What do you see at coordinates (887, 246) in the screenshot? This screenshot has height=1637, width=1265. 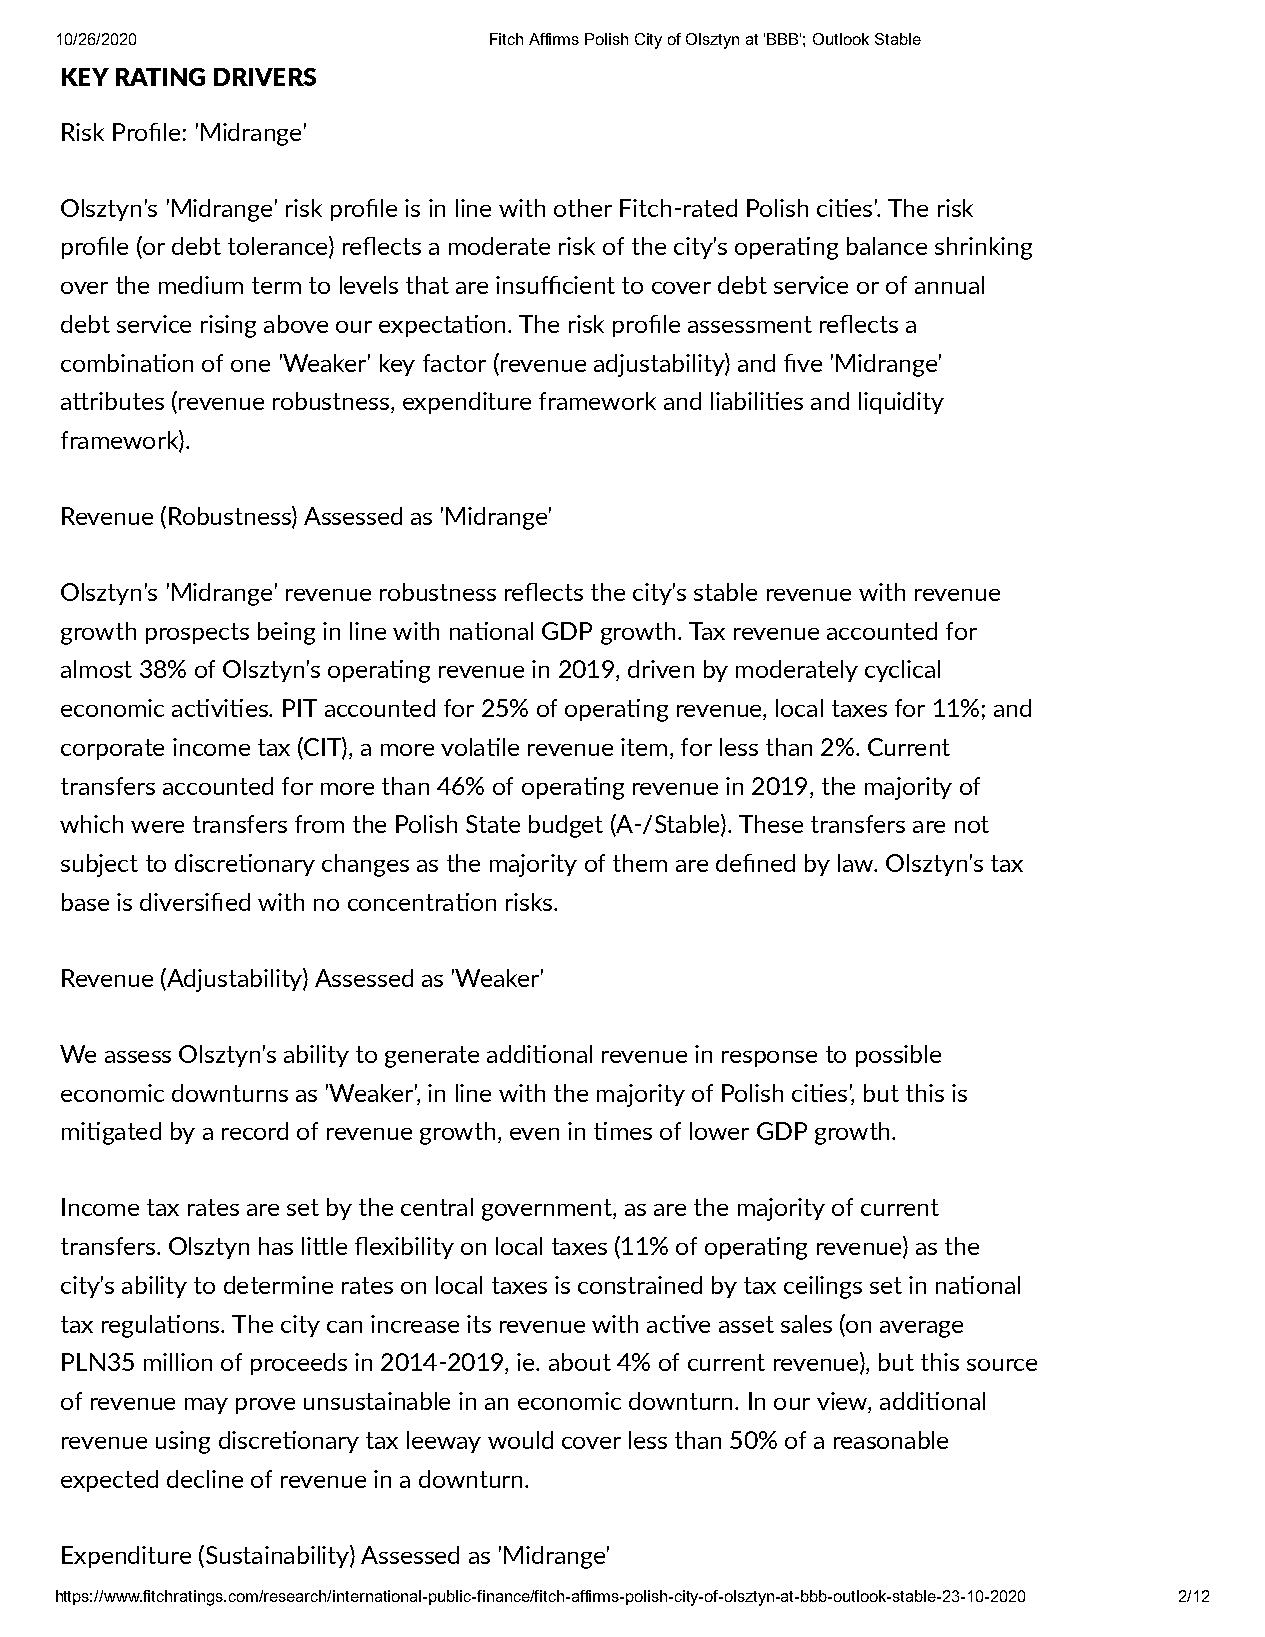 I see `balance` at bounding box center [887, 246].
